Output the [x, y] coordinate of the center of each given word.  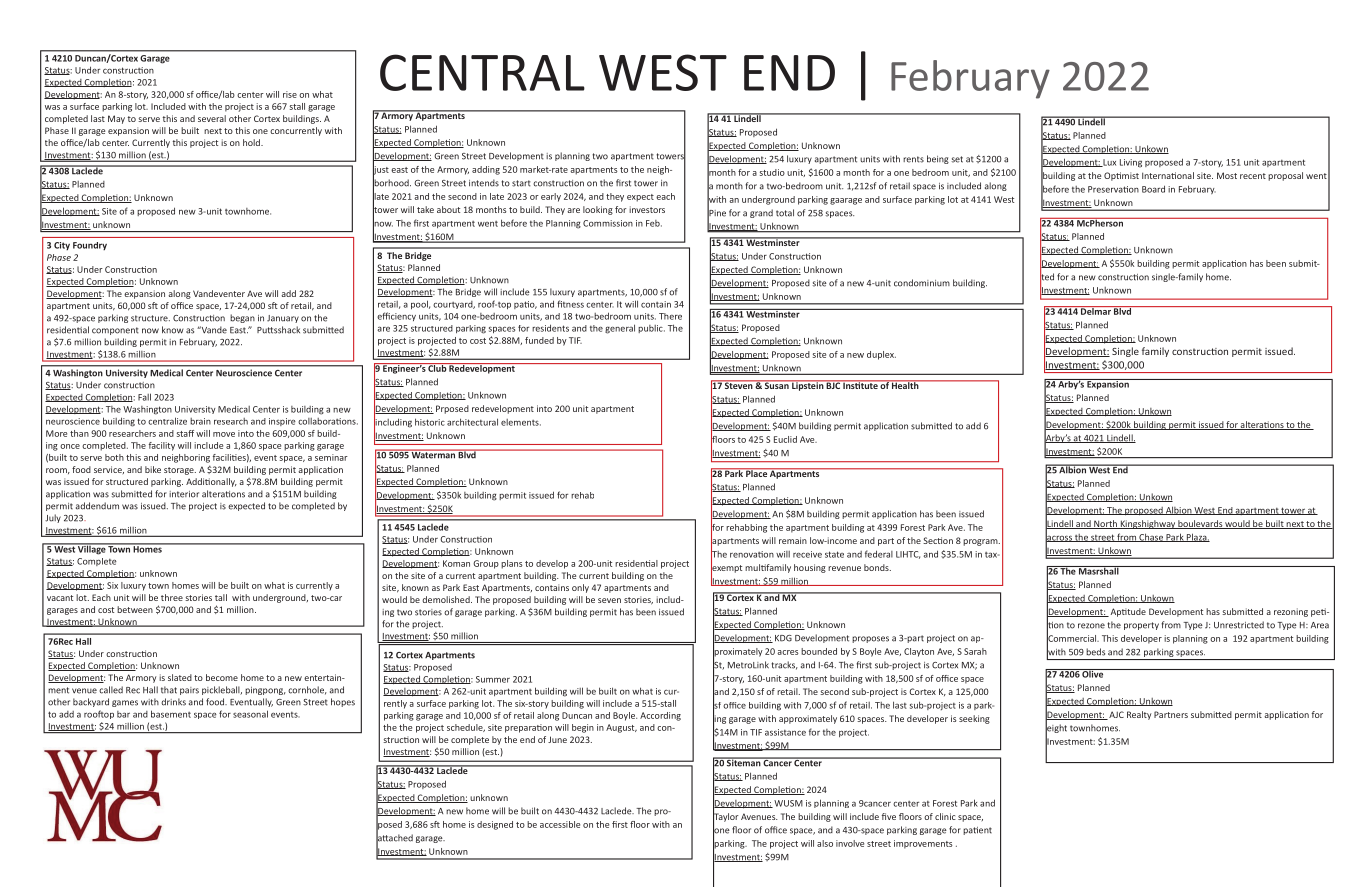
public [651, 329]
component [115, 331]
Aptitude [1127, 612]
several [212, 118]
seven [609, 600]
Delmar [1096, 310]
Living [1131, 163]
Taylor [726, 817]
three [172, 597]
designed [495, 825]
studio [772, 172]
